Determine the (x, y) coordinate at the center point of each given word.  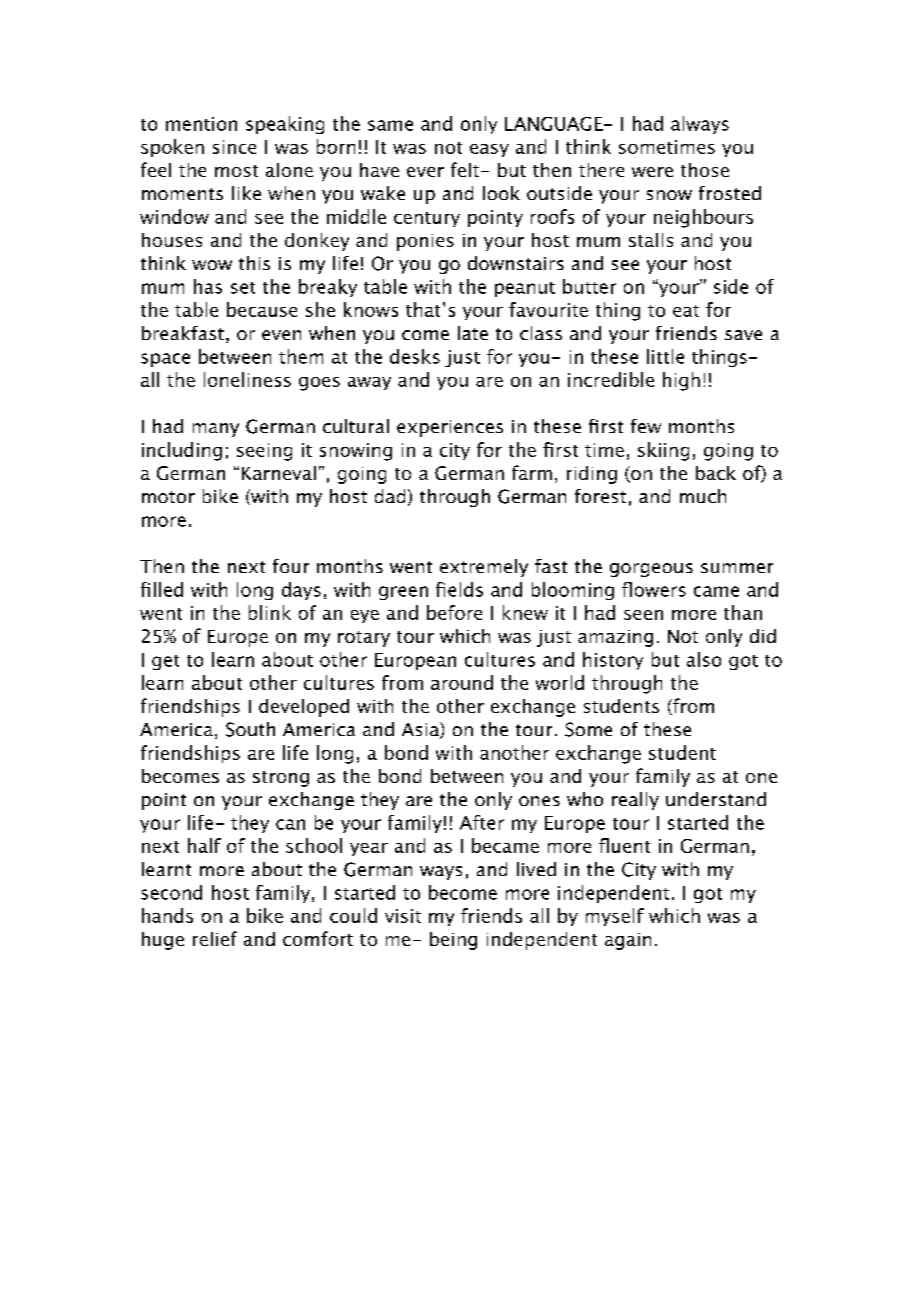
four (291, 566)
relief (215, 938)
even (281, 335)
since (234, 147)
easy (489, 150)
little (665, 356)
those (705, 170)
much (703, 496)
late (473, 333)
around (462, 682)
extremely (484, 568)
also (704, 659)
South (250, 729)
